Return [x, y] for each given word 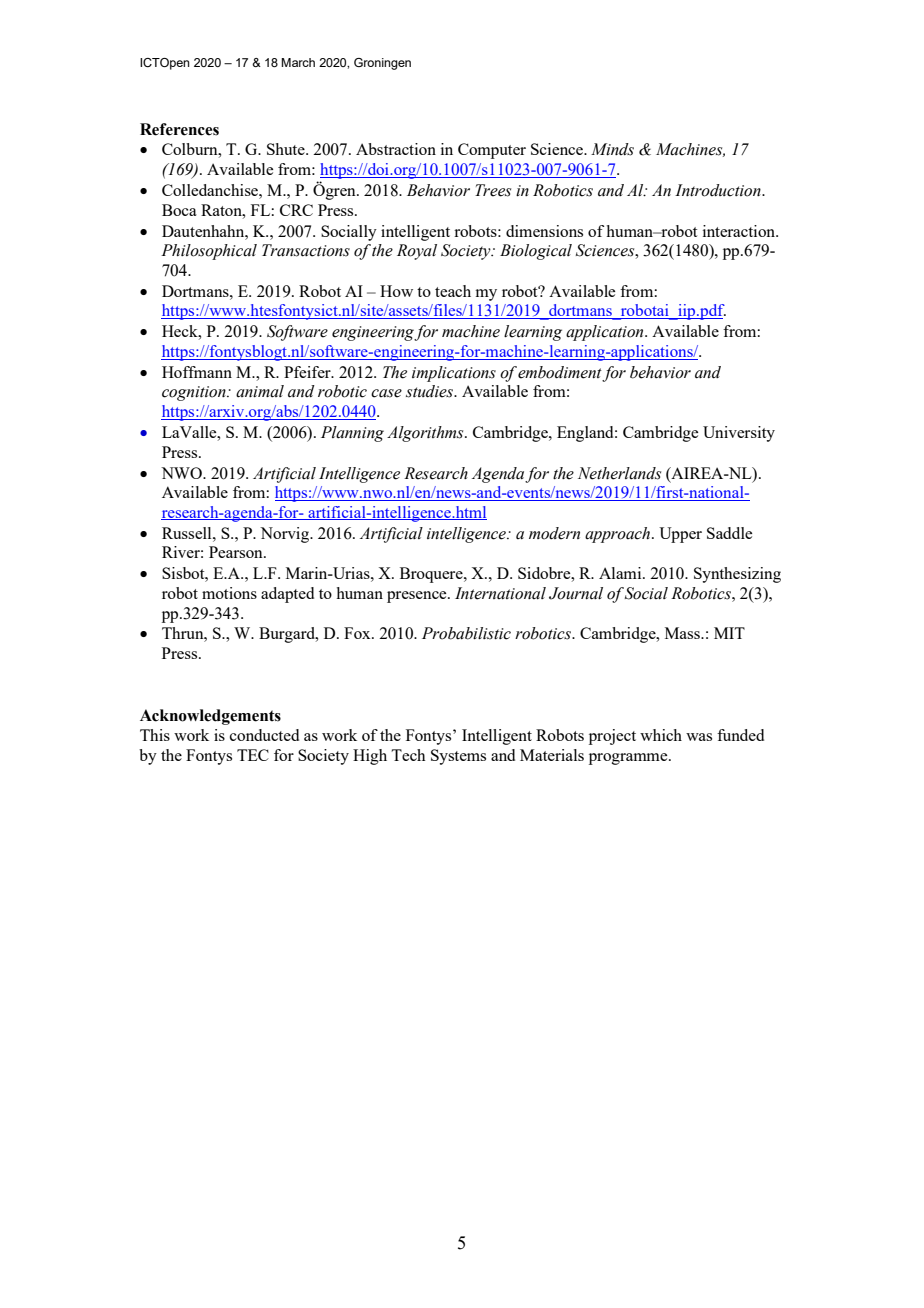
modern [554, 533]
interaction [740, 231]
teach [453, 291]
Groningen [382, 64]
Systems [458, 757]
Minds [612, 149]
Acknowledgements [210, 717]
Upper [680, 535]
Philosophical [209, 252]
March [298, 62]
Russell [188, 533]
